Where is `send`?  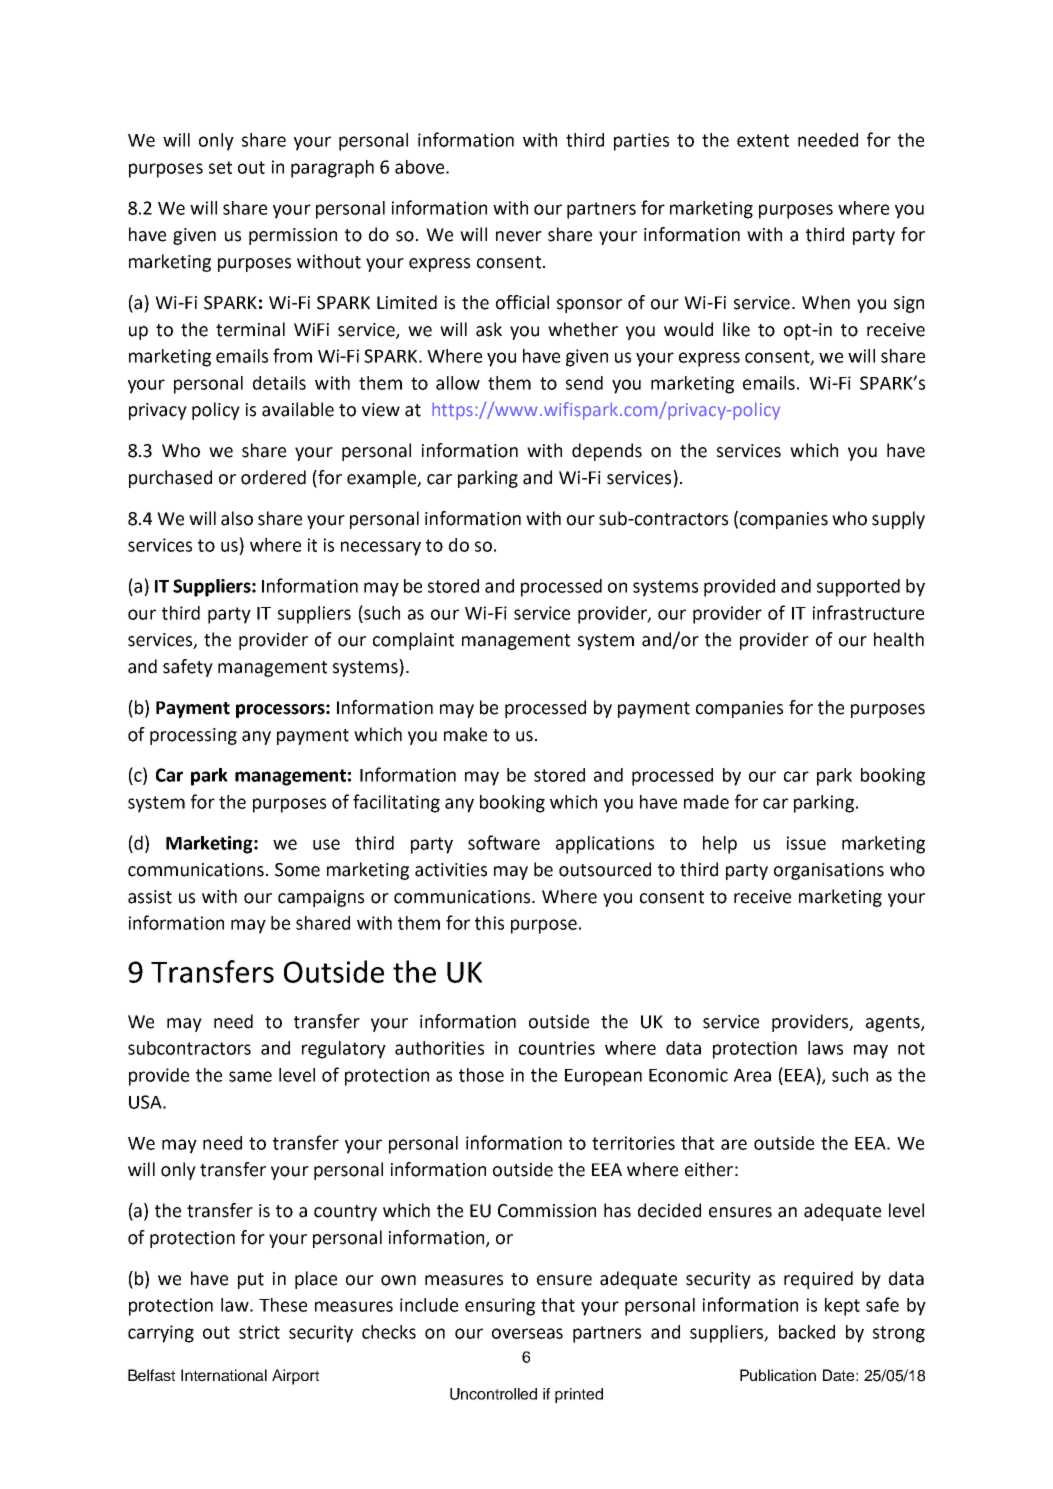 send is located at coordinates (584, 383).
